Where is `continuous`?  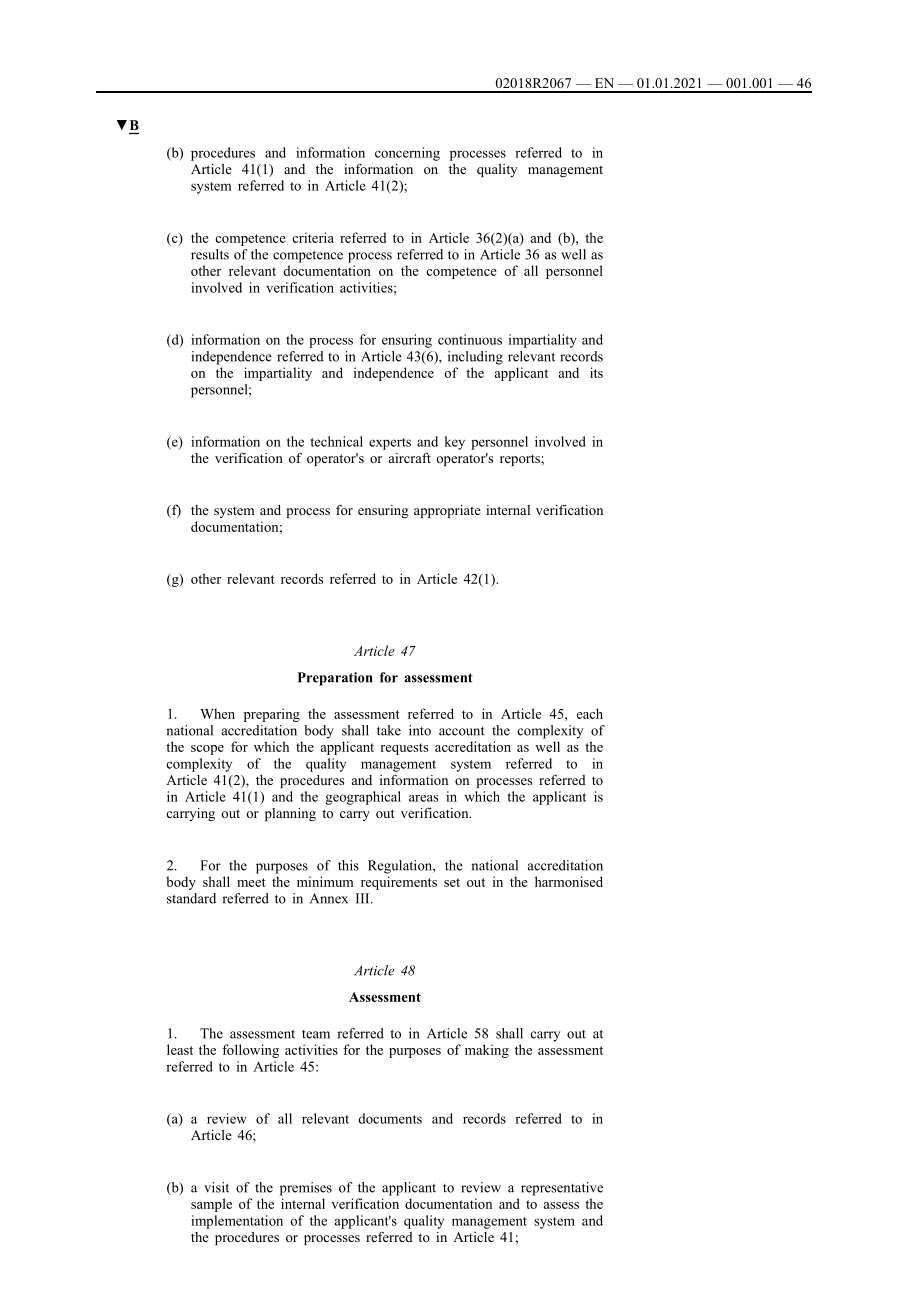
continuous is located at coordinates (470, 339).
